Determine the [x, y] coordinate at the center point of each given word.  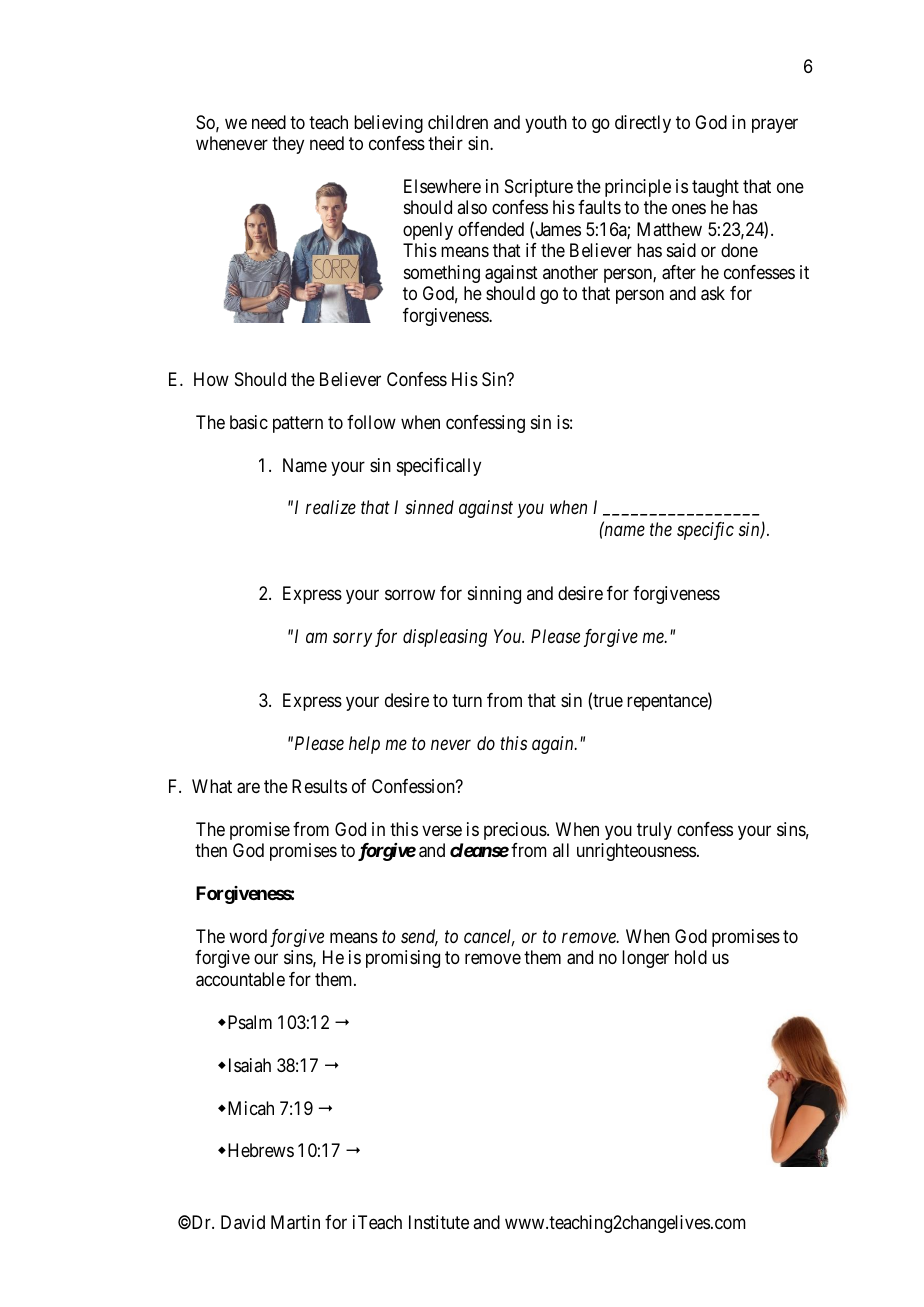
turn [467, 701]
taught [715, 188]
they [288, 145]
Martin [295, 1222]
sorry [352, 640]
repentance [668, 703]
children [458, 122]
